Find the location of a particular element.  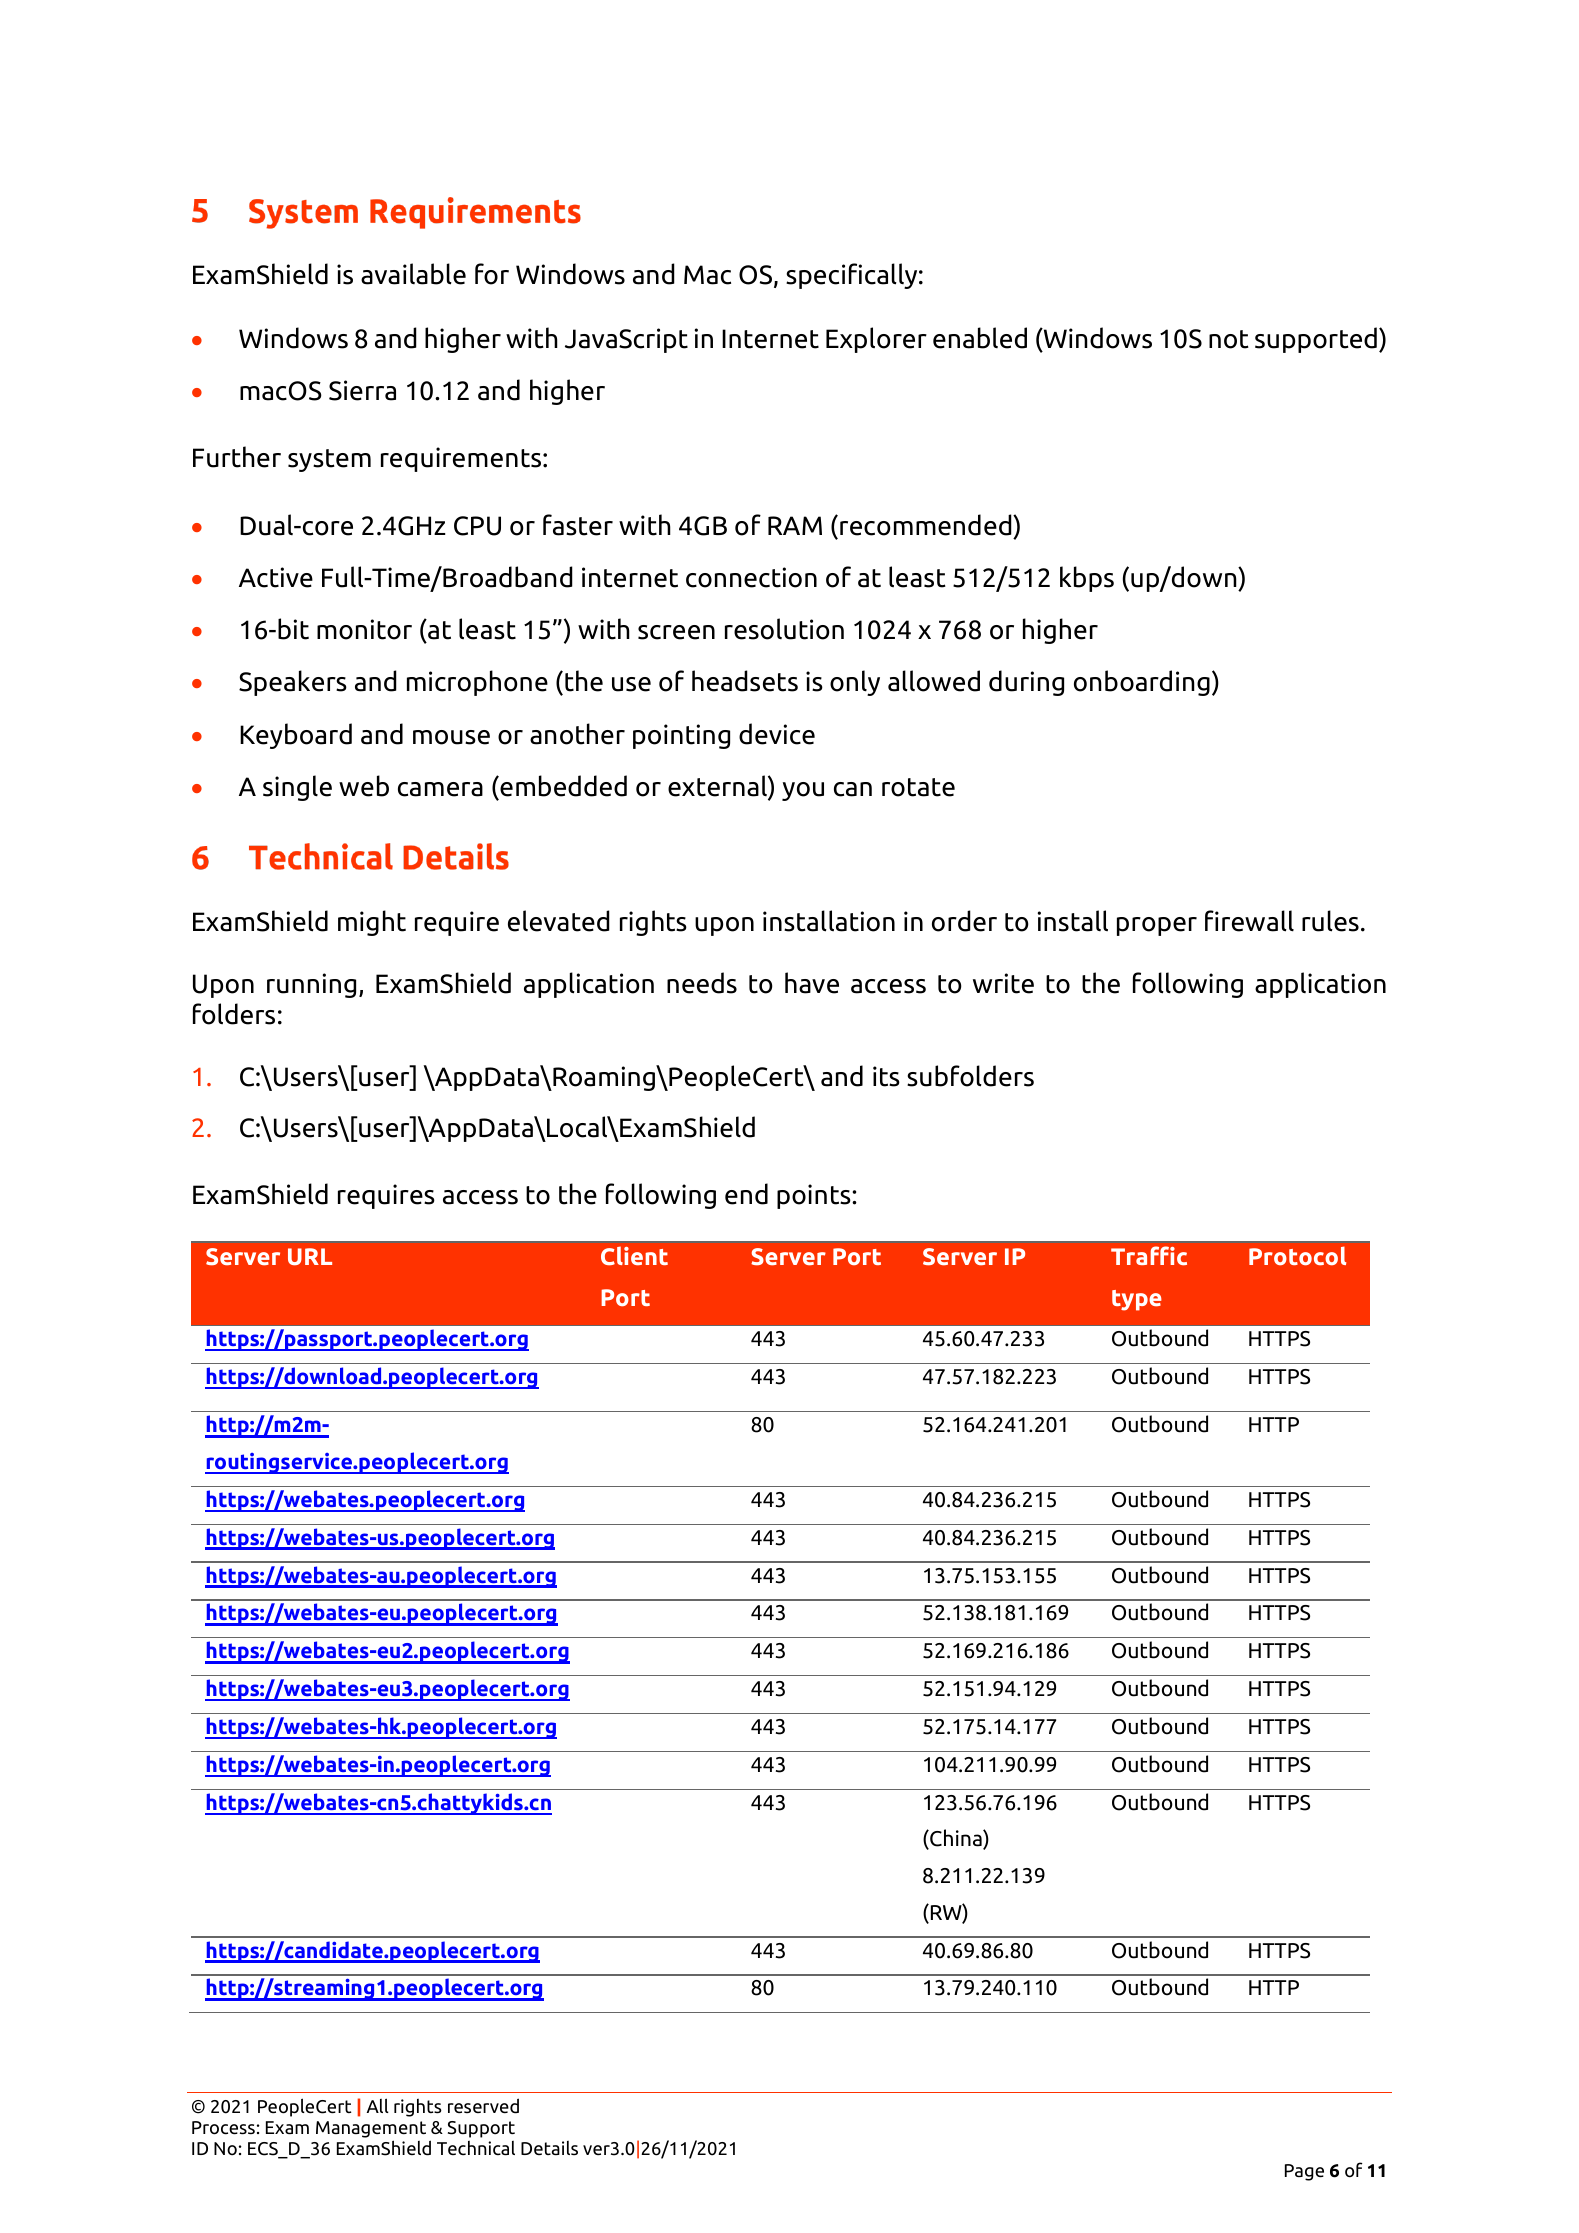

Explorer is located at coordinates (876, 340).
